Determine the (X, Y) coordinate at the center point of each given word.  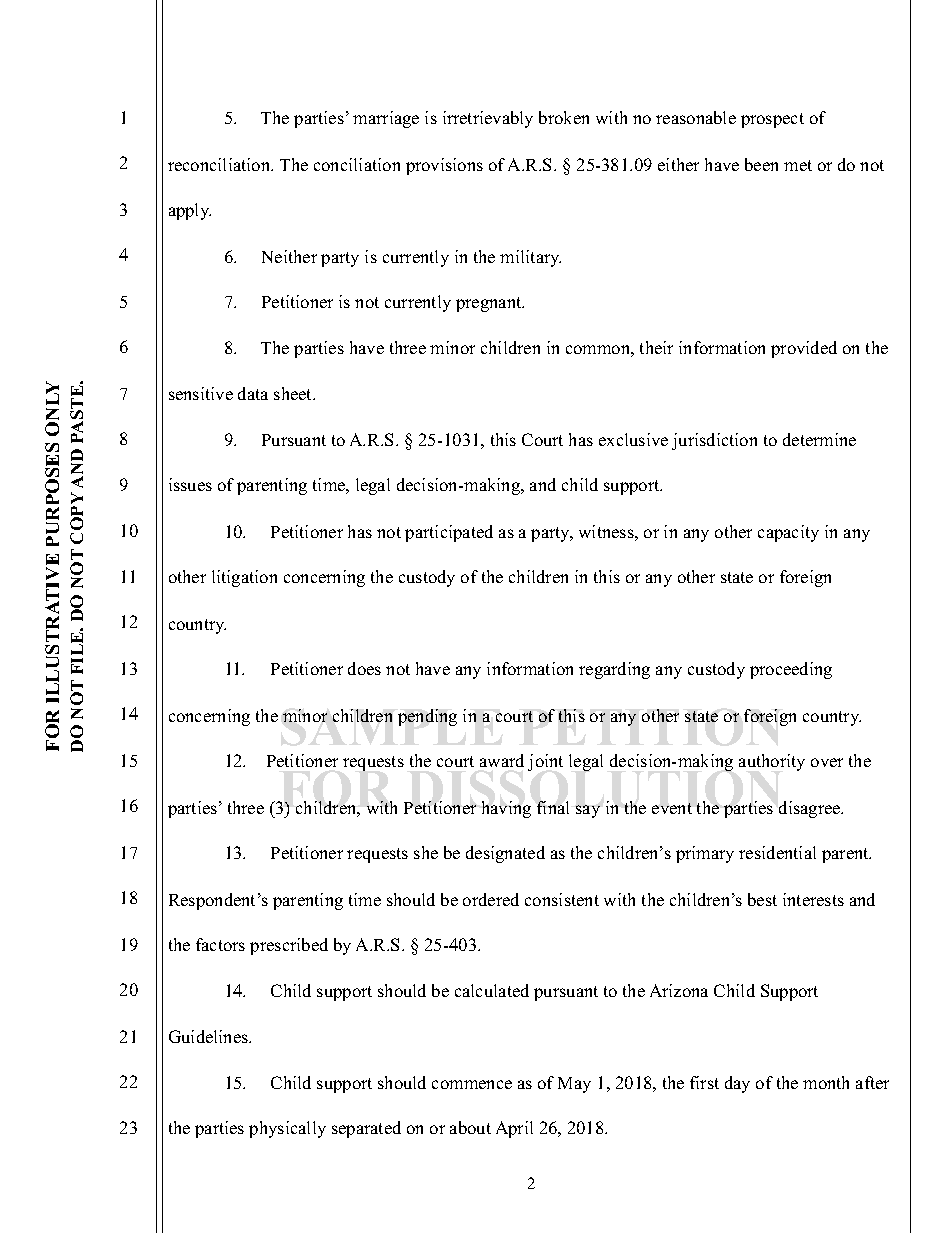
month (826, 1082)
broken (564, 117)
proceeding (791, 670)
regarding (614, 670)
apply (190, 211)
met (798, 165)
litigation (244, 578)
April (514, 1129)
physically (287, 1129)
